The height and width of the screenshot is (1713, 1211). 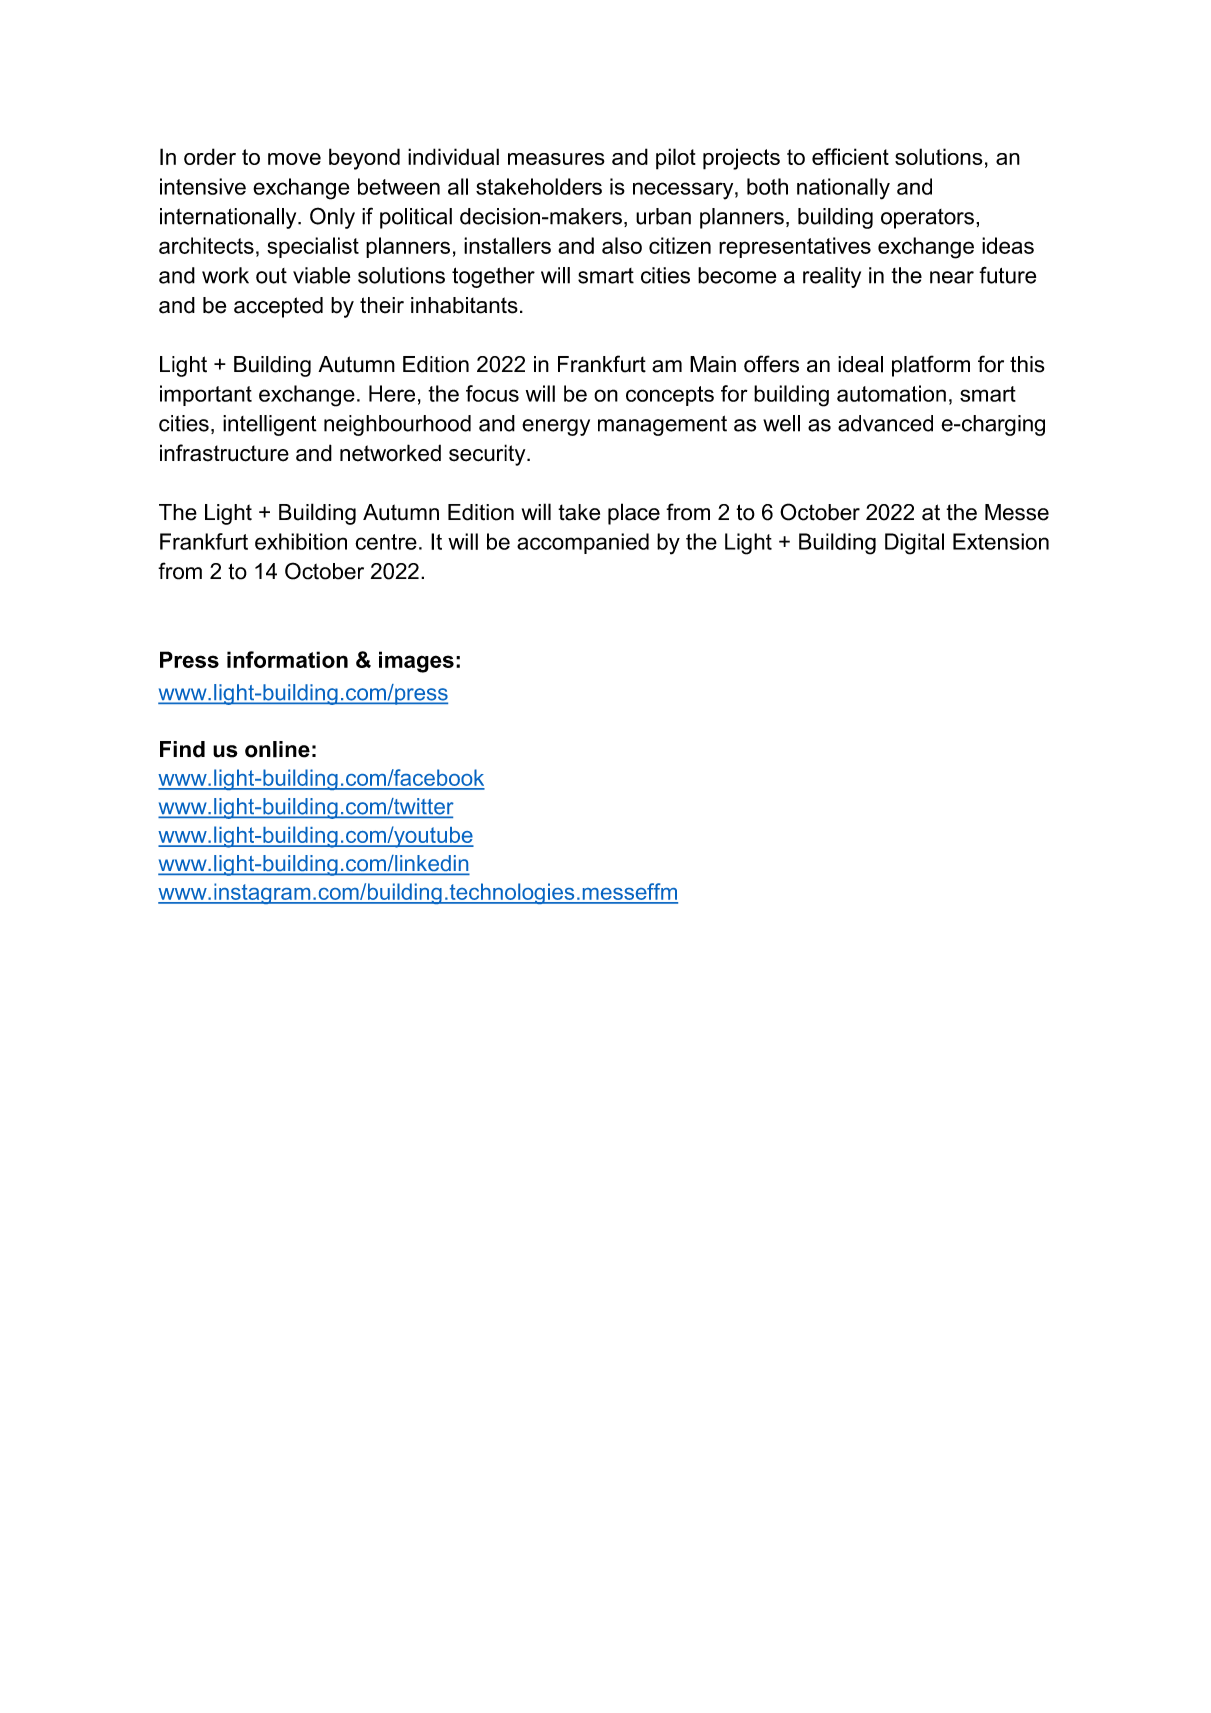 I want to click on measures, so click(x=556, y=159).
